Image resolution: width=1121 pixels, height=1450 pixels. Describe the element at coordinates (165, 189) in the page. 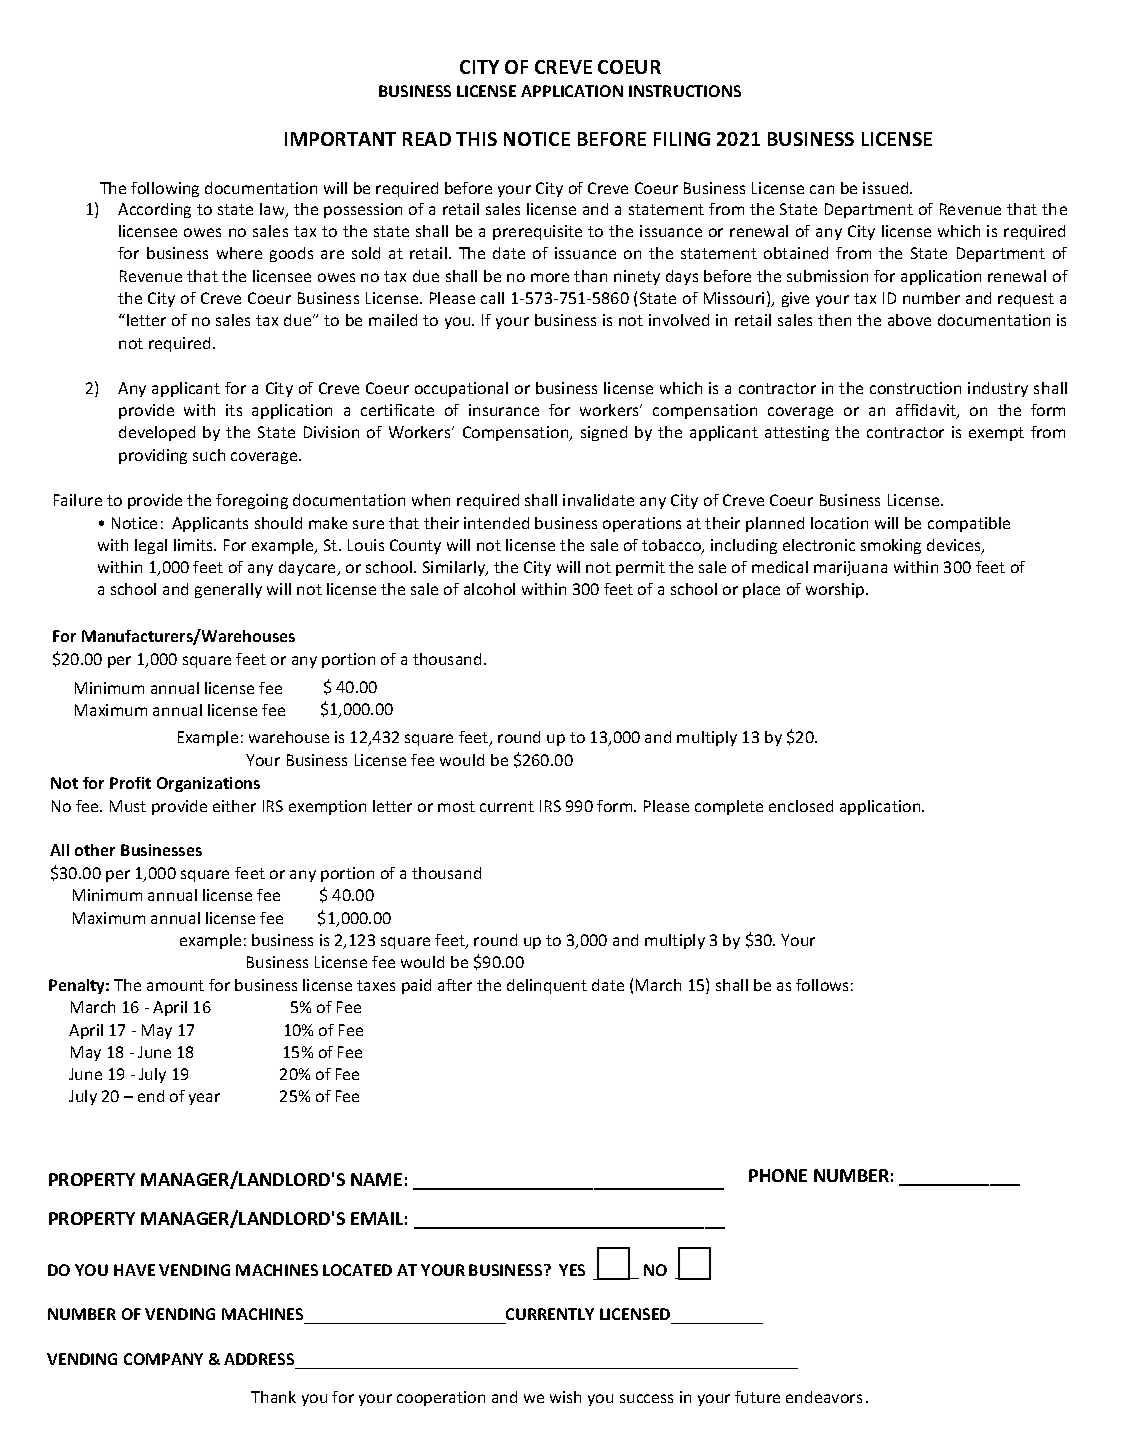

I see `following` at that location.
